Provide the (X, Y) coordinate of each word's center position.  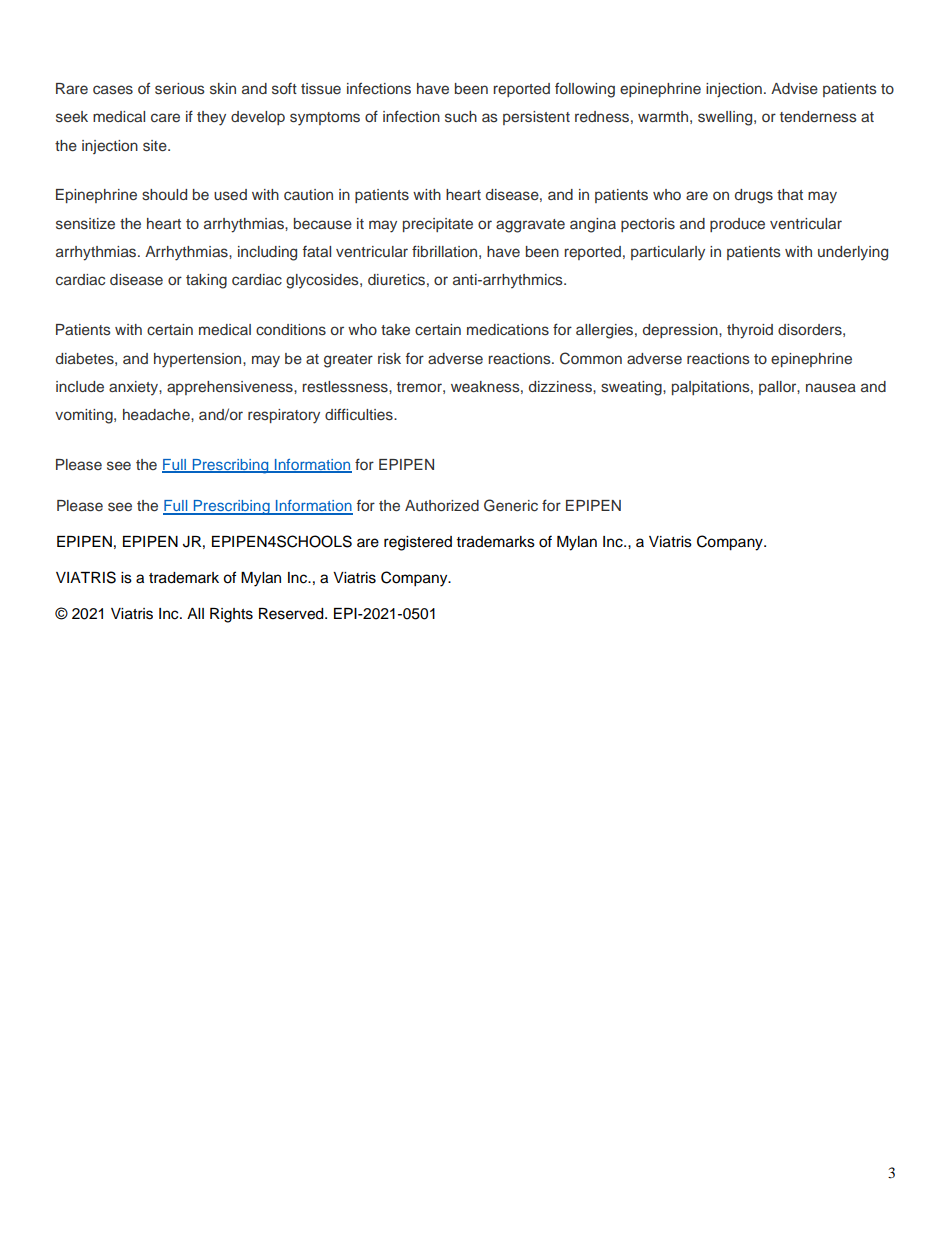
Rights (231, 615)
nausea (831, 388)
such (461, 117)
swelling (726, 118)
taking (206, 281)
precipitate (438, 225)
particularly (668, 253)
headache (157, 414)
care (165, 118)
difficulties (360, 414)
